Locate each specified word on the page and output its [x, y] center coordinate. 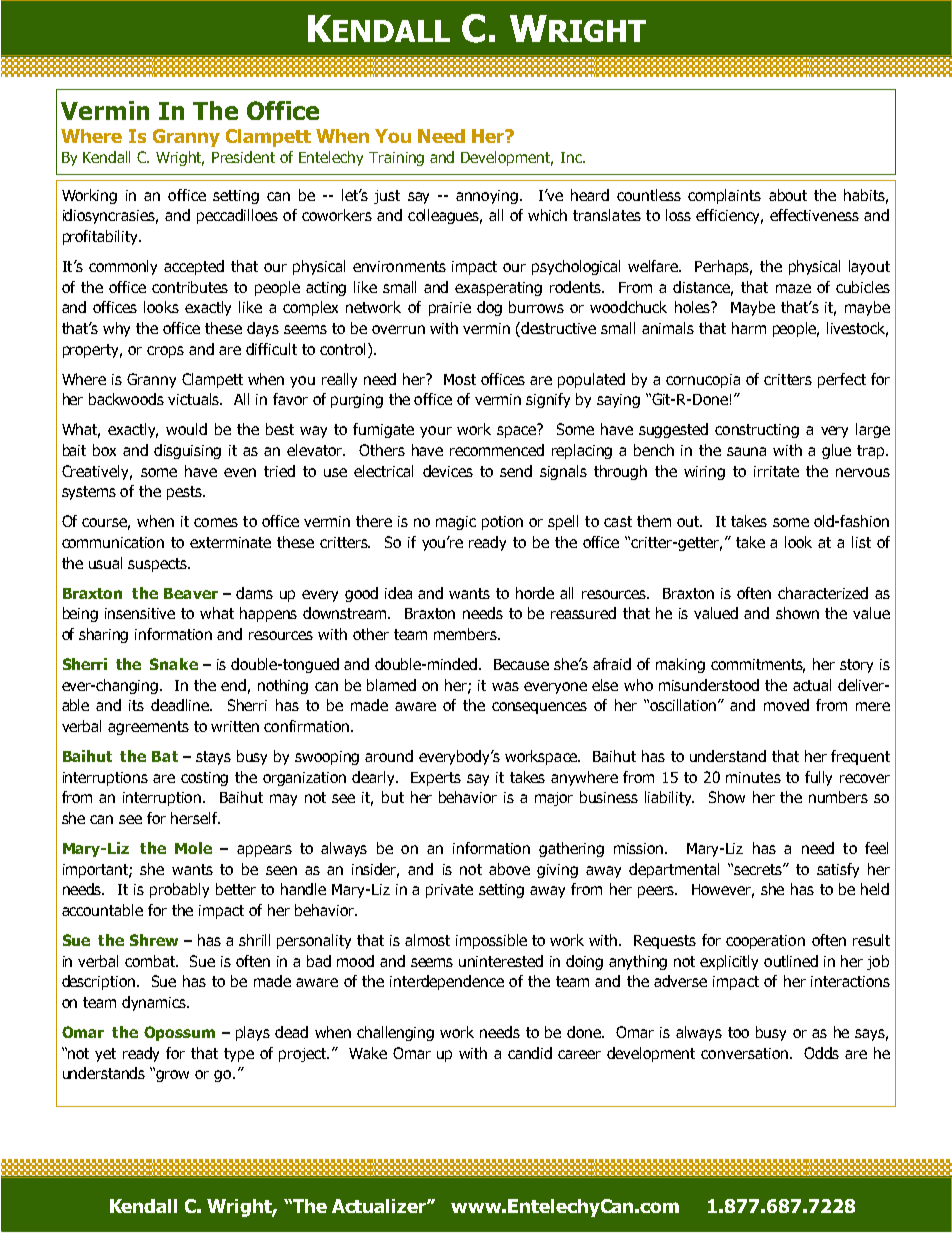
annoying [487, 197]
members [466, 634]
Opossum [179, 1033]
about [788, 195]
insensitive [140, 613]
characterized [823, 593]
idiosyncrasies [110, 216]
